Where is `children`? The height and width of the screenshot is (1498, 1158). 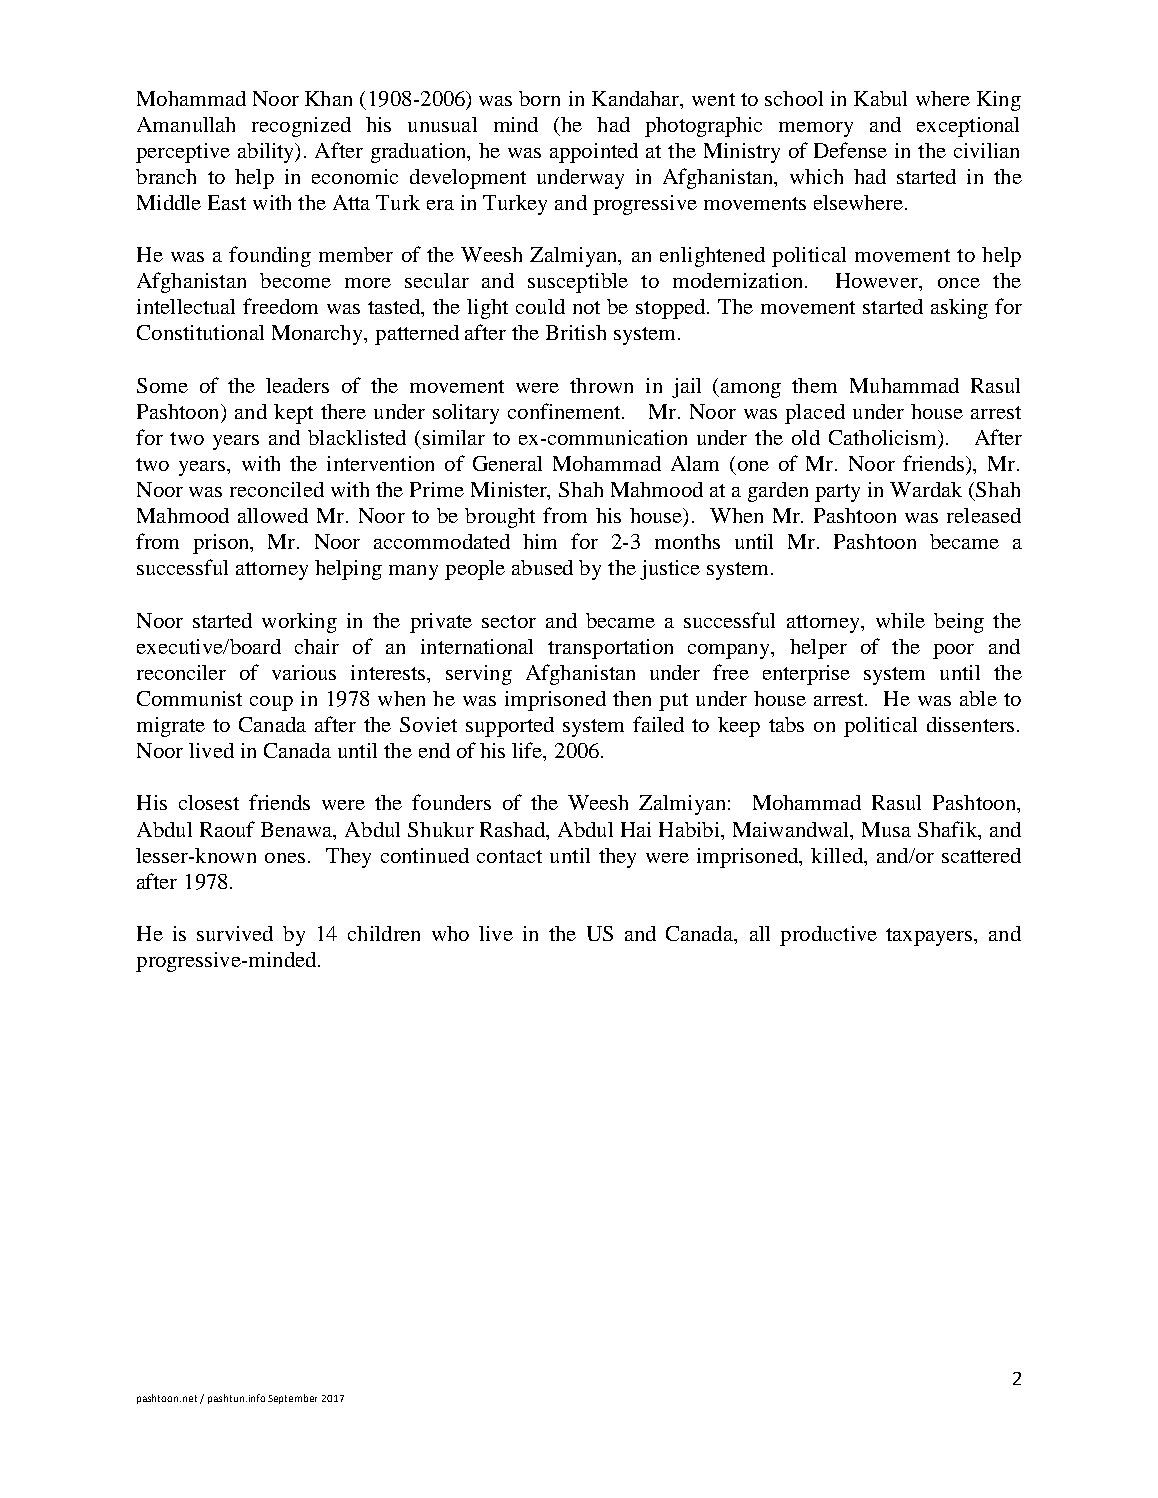 children is located at coordinates (384, 933).
